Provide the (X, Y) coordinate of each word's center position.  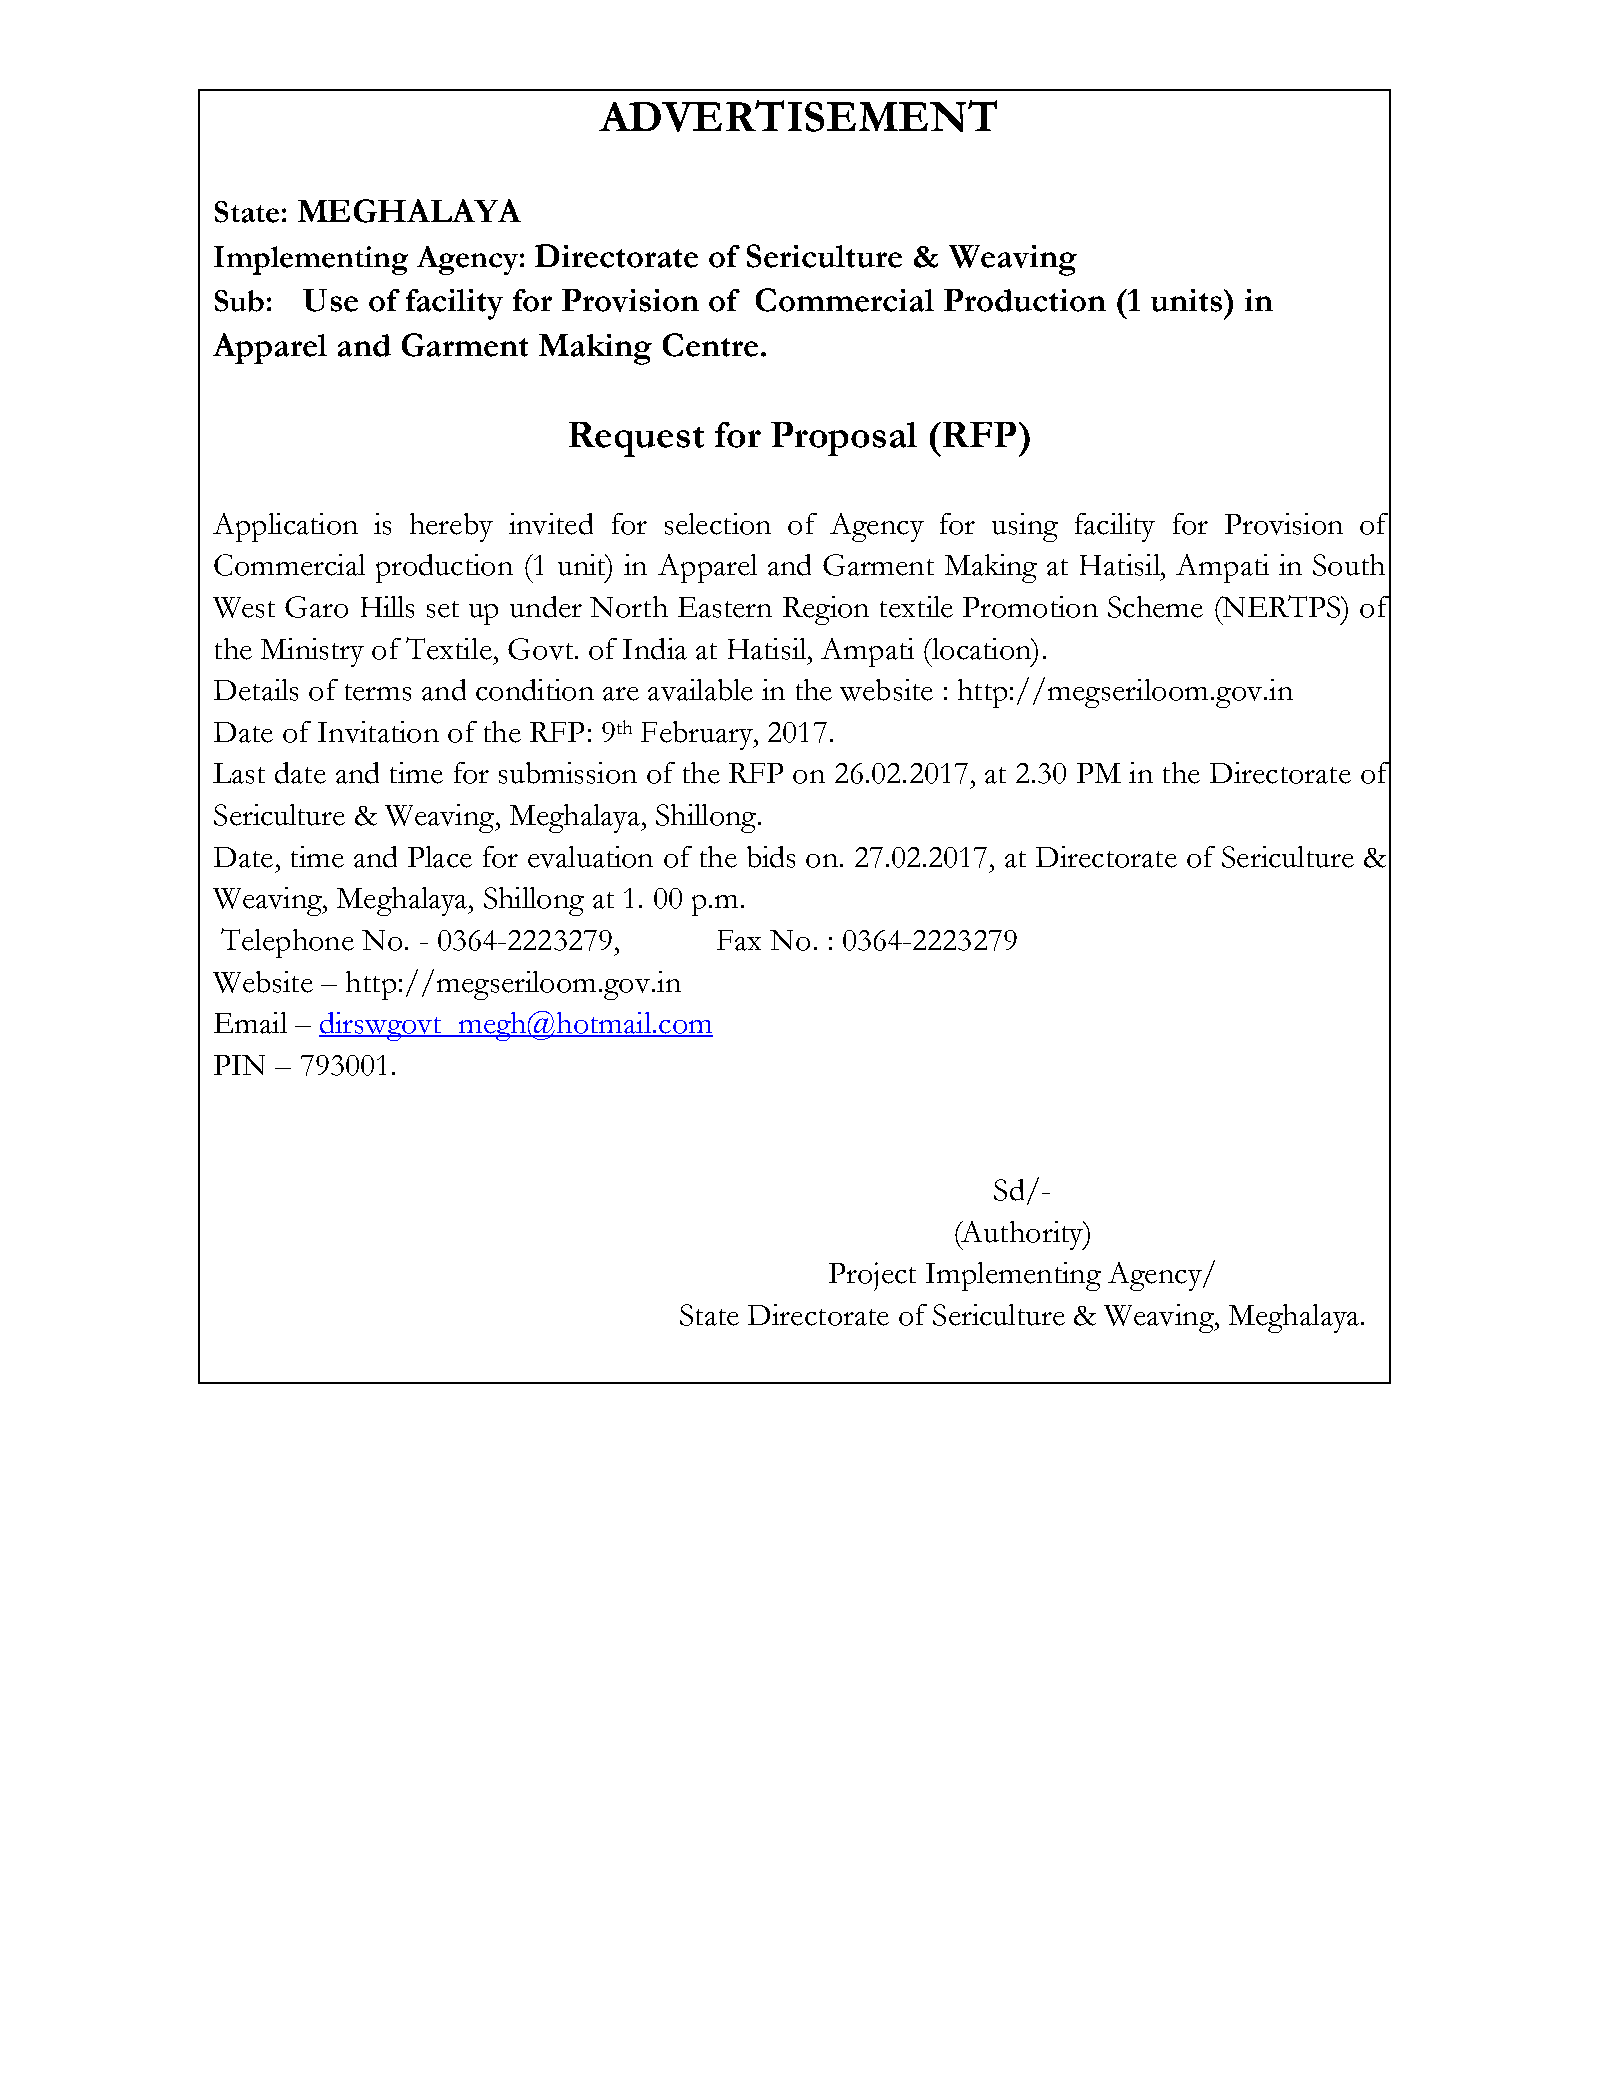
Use (330, 300)
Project (872, 1276)
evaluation (590, 857)
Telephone (287, 943)
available (700, 690)
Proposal (844, 439)
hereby (451, 527)
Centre (710, 345)
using (1025, 527)
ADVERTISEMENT (798, 116)
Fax (739, 940)
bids (771, 857)
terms (378, 692)
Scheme (1155, 607)
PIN (239, 1065)
